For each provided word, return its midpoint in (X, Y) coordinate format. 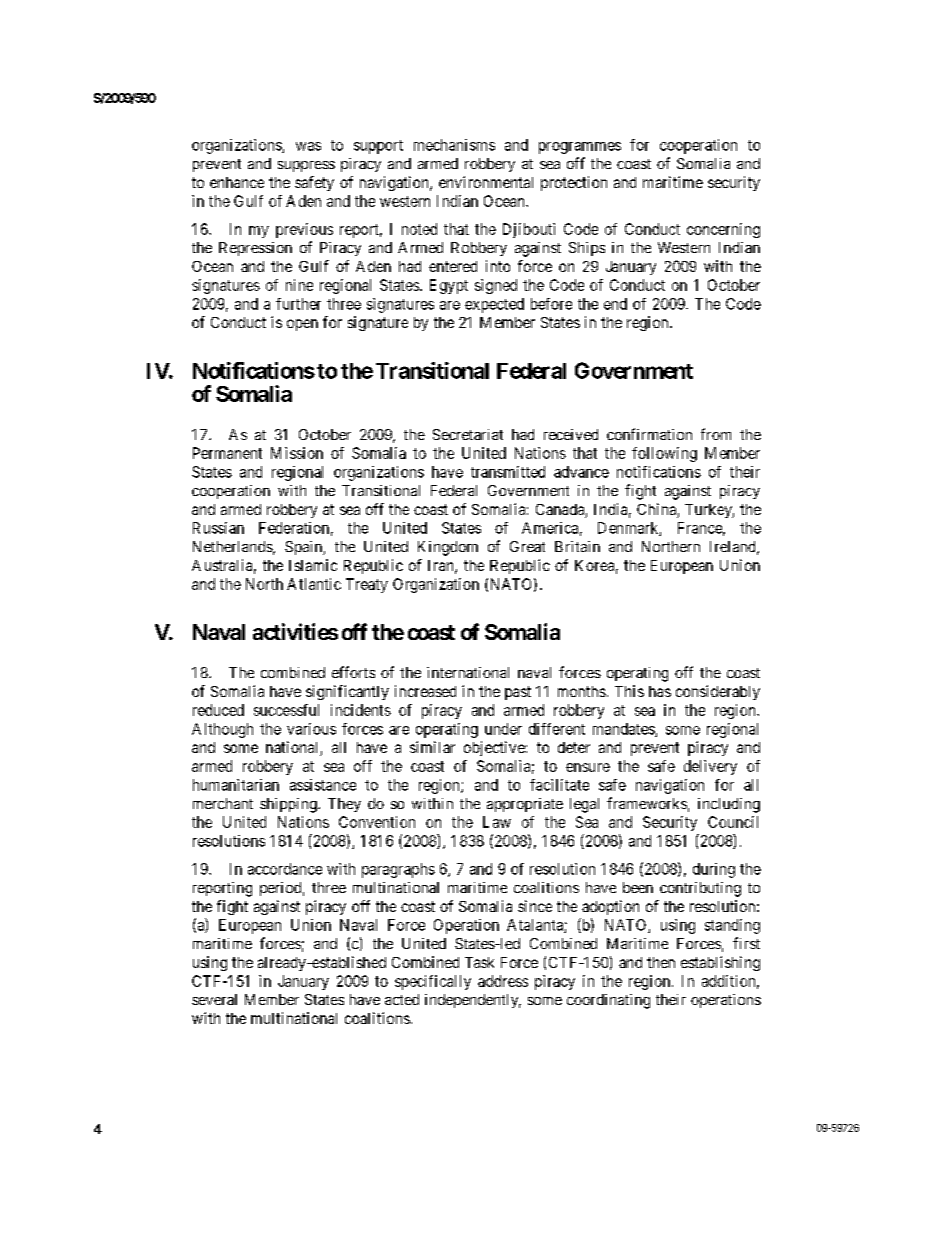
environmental (486, 182)
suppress (306, 166)
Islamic (313, 565)
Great (527, 546)
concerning (723, 230)
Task (479, 962)
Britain (577, 546)
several (214, 999)
